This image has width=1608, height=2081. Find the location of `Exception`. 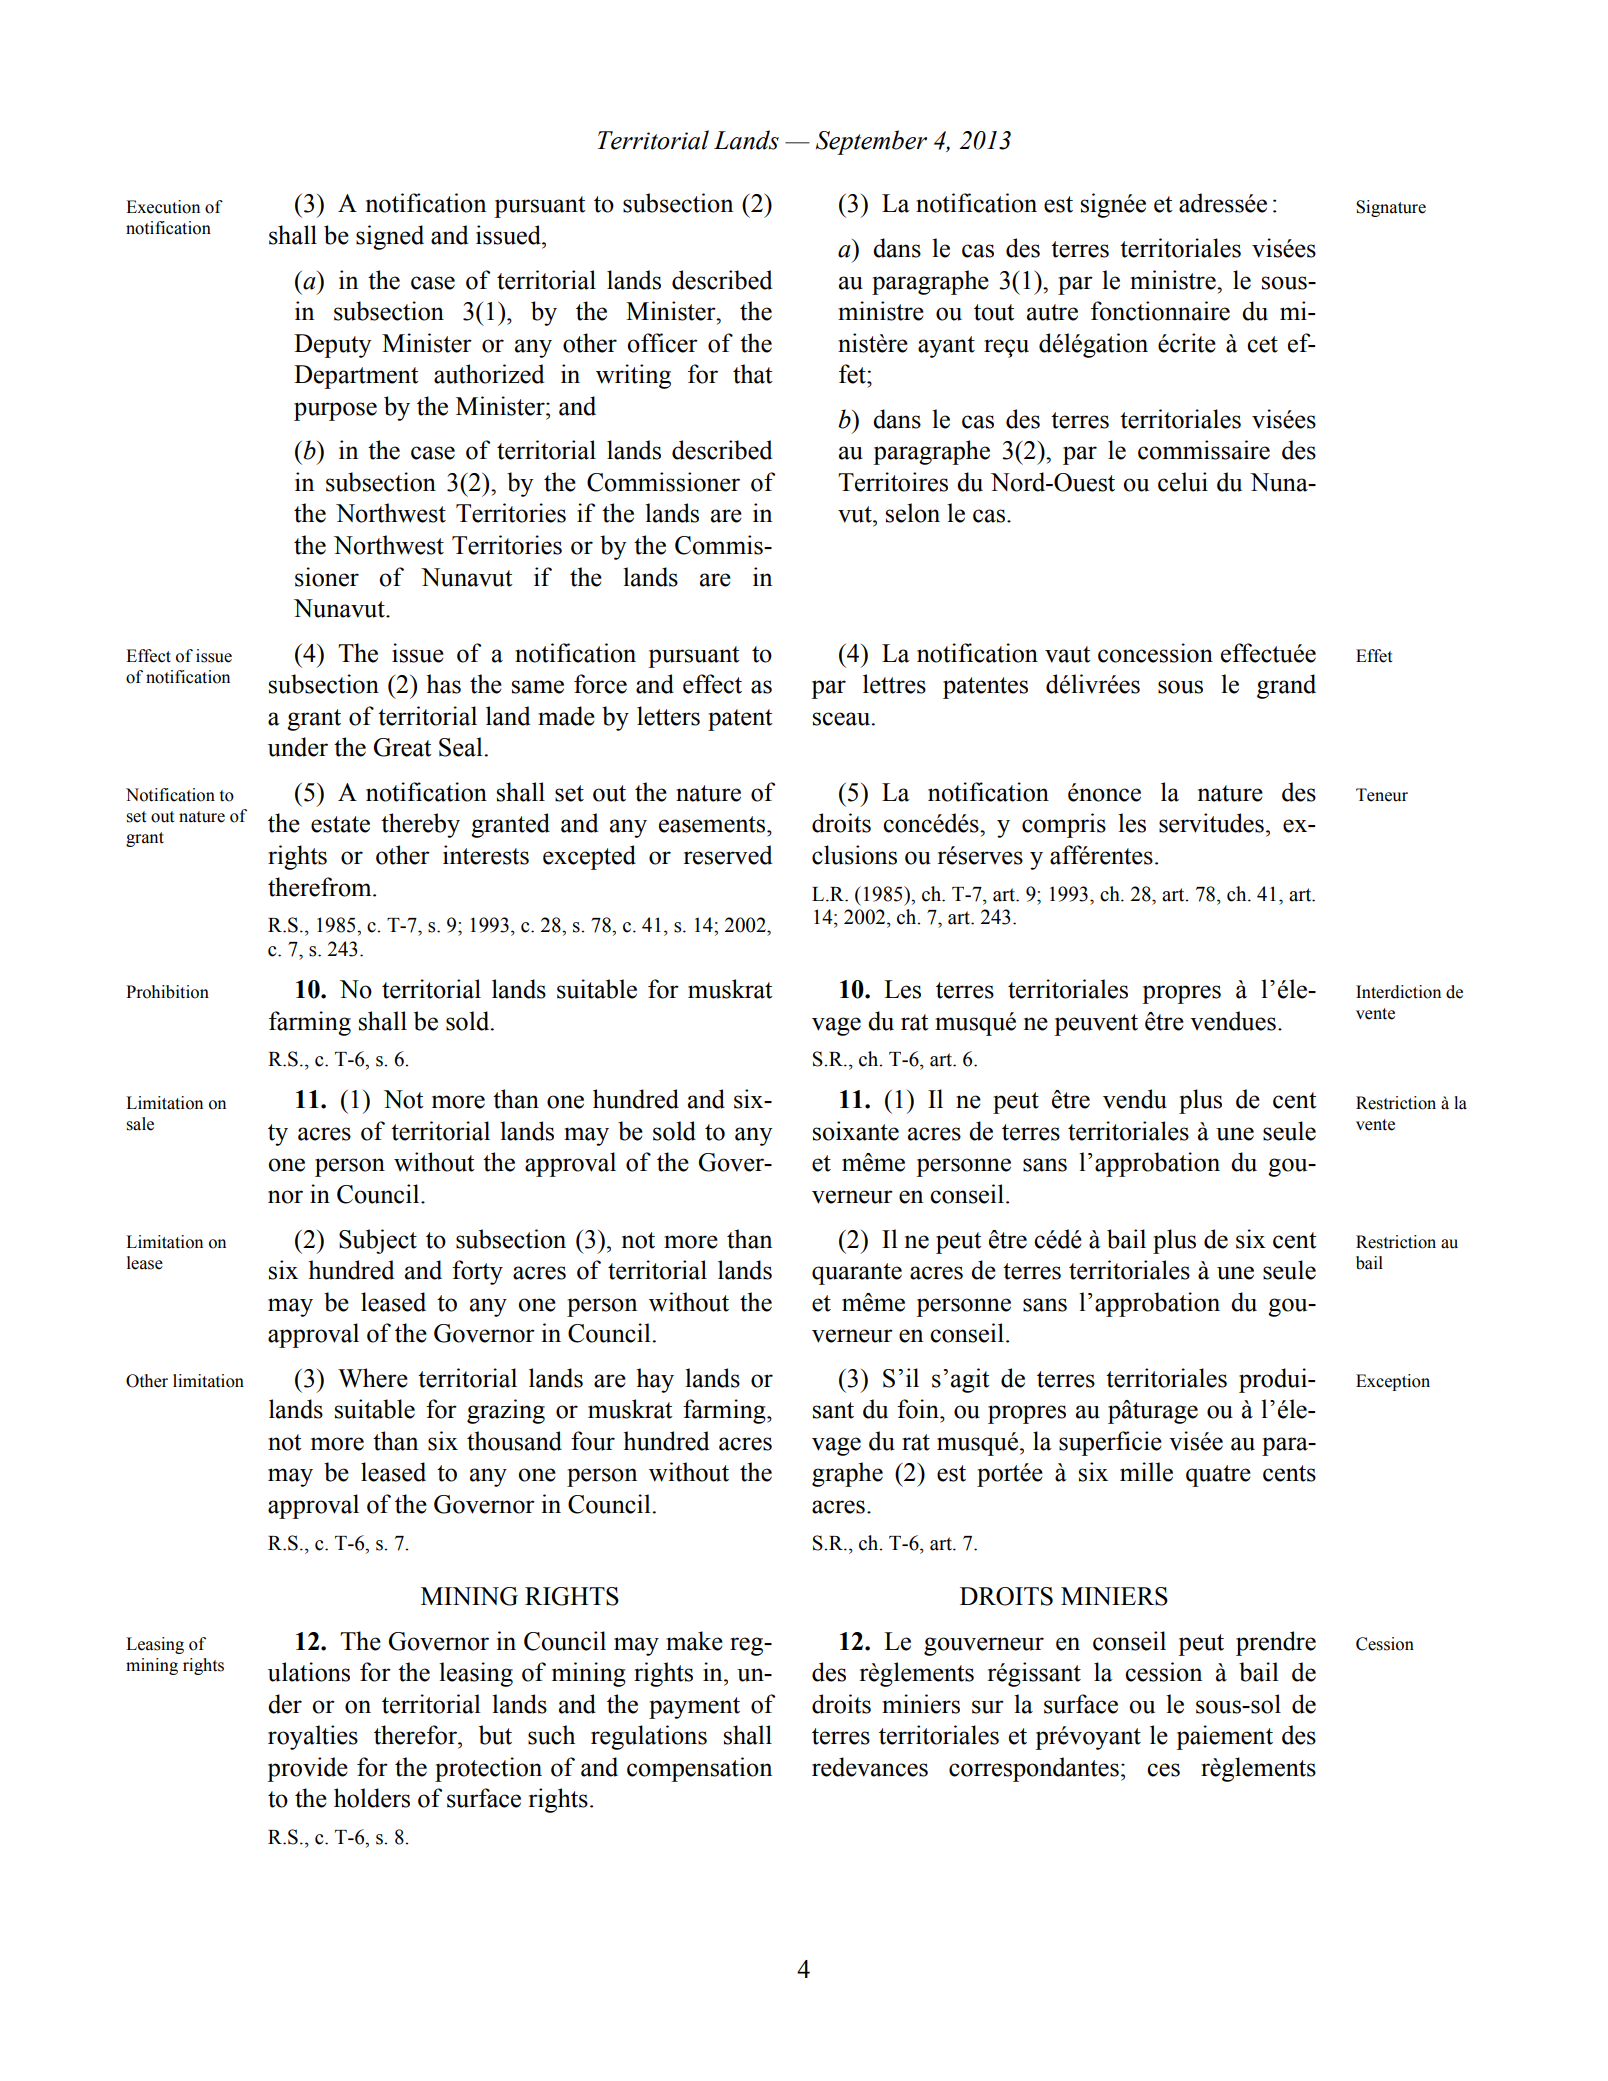

Exception is located at coordinates (1393, 1382).
